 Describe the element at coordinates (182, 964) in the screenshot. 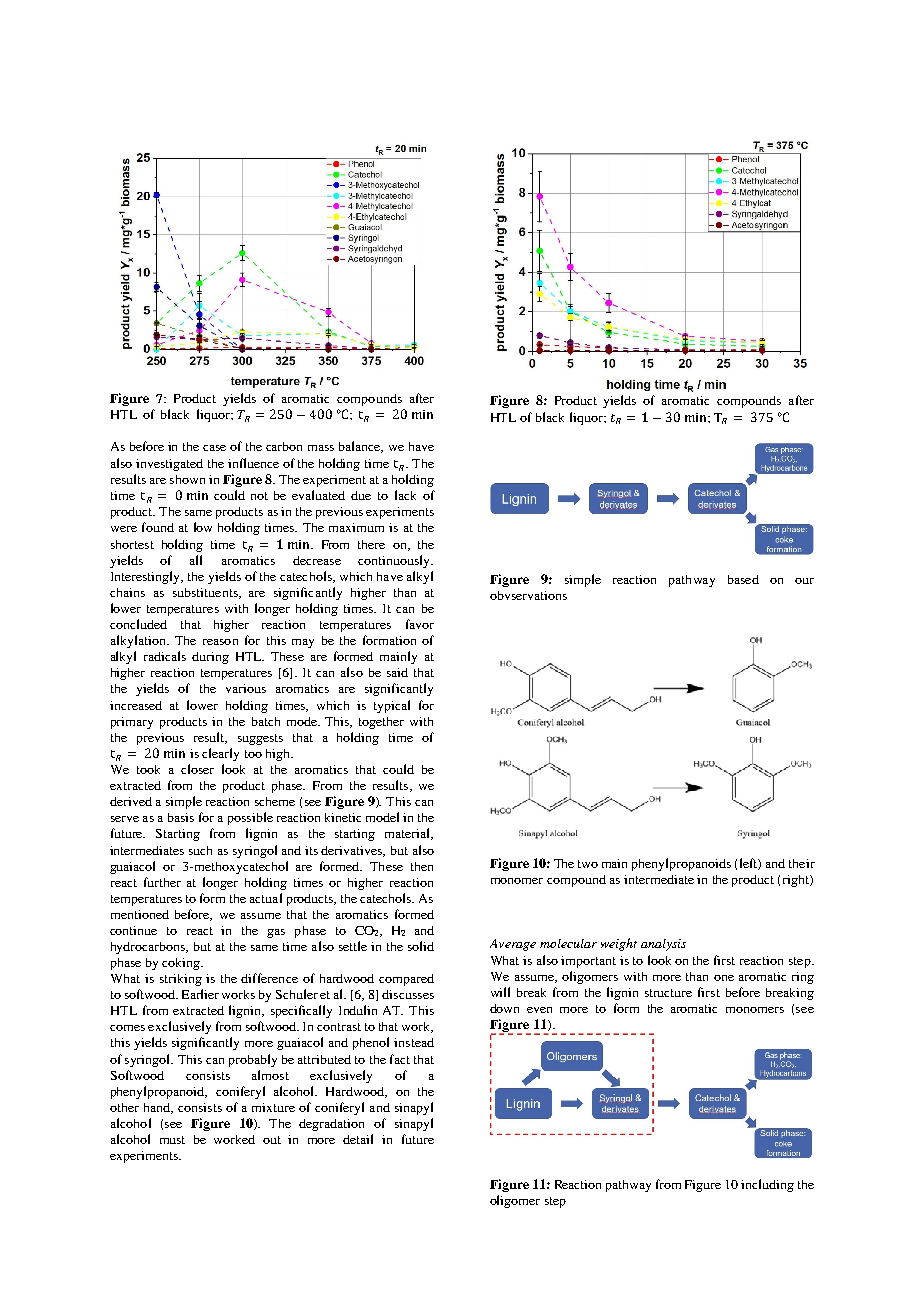

I see `coking` at that location.
